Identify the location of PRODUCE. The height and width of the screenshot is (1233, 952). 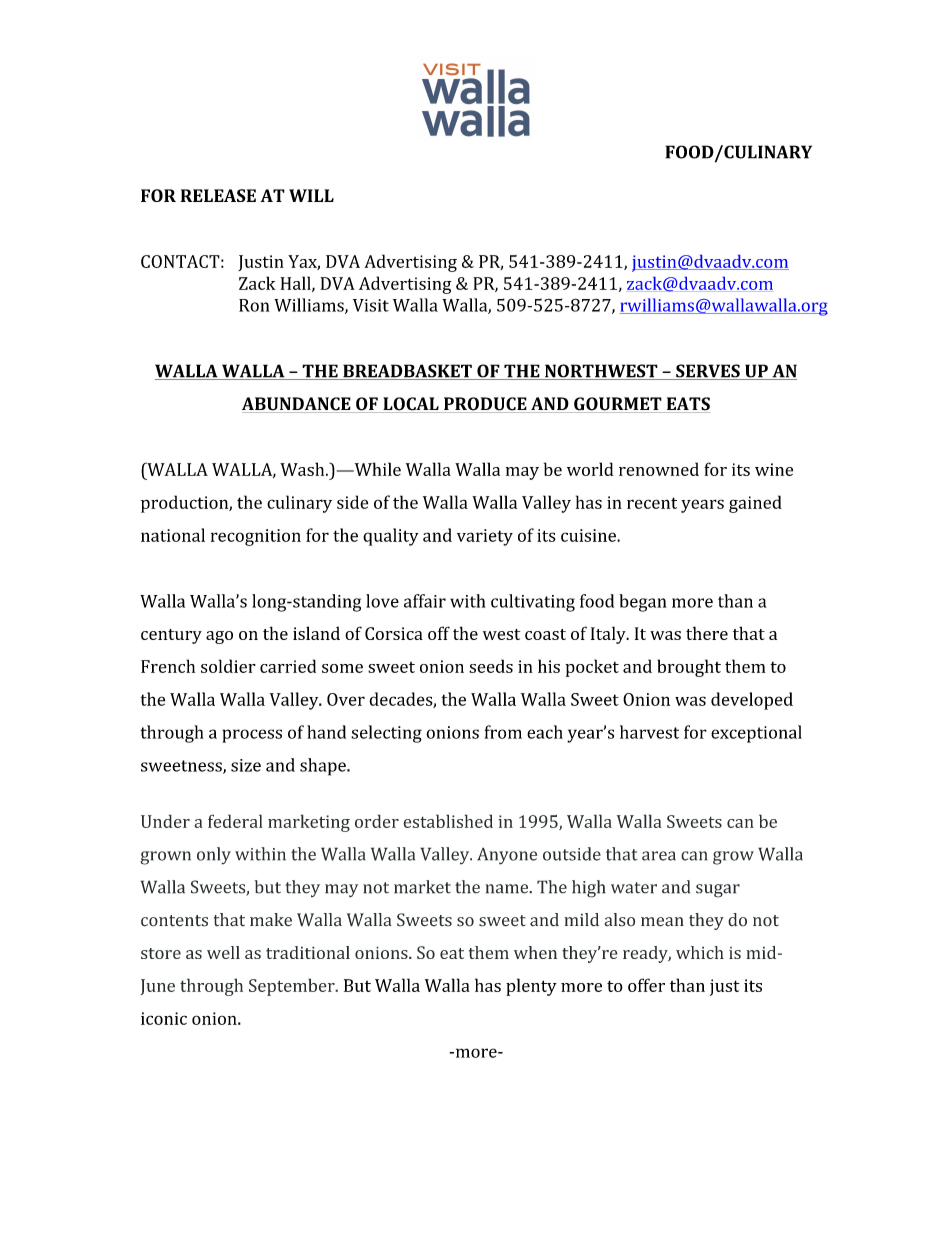
(485, 405).
